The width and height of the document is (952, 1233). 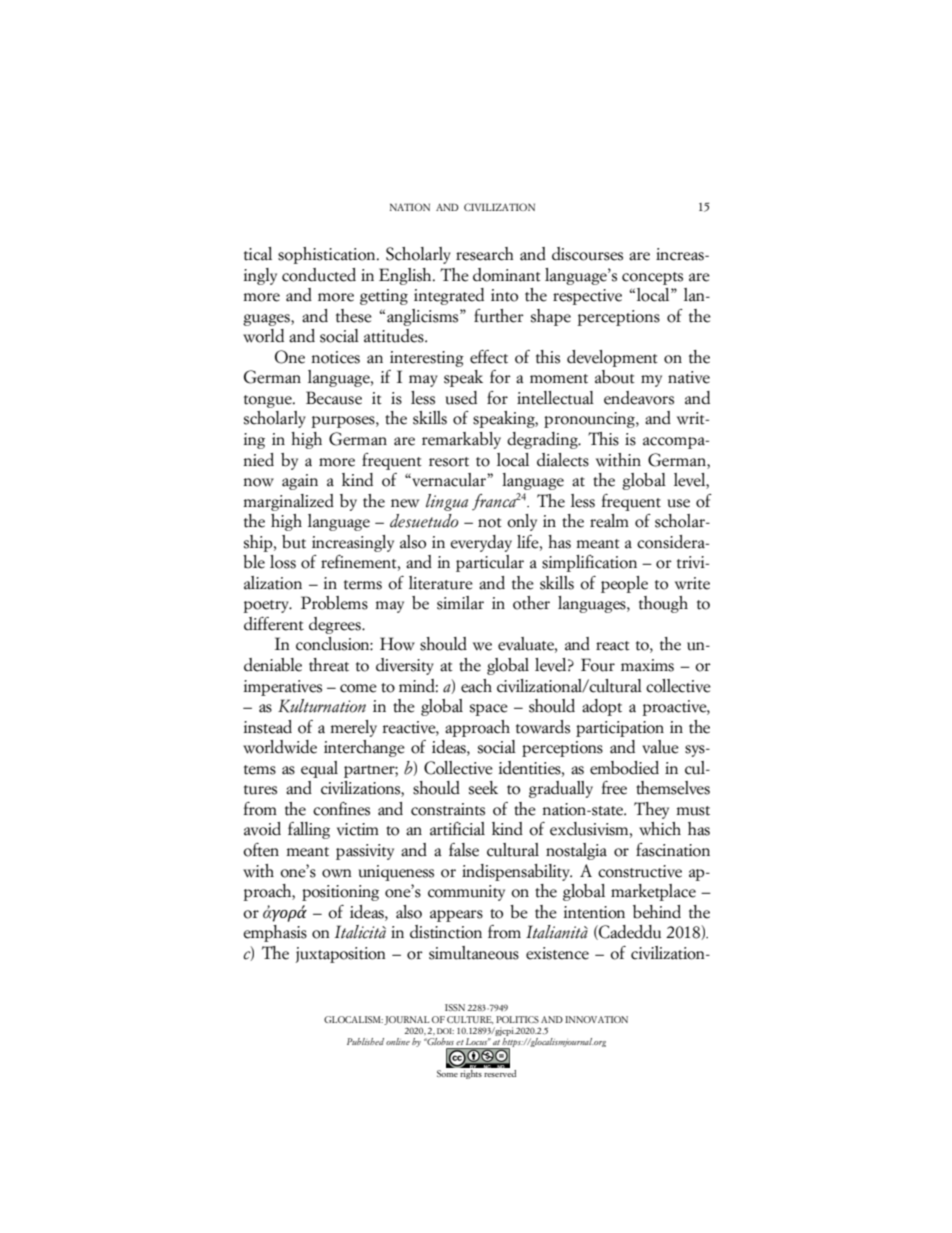 I want to click on resort, so click(x=449, y=462).
